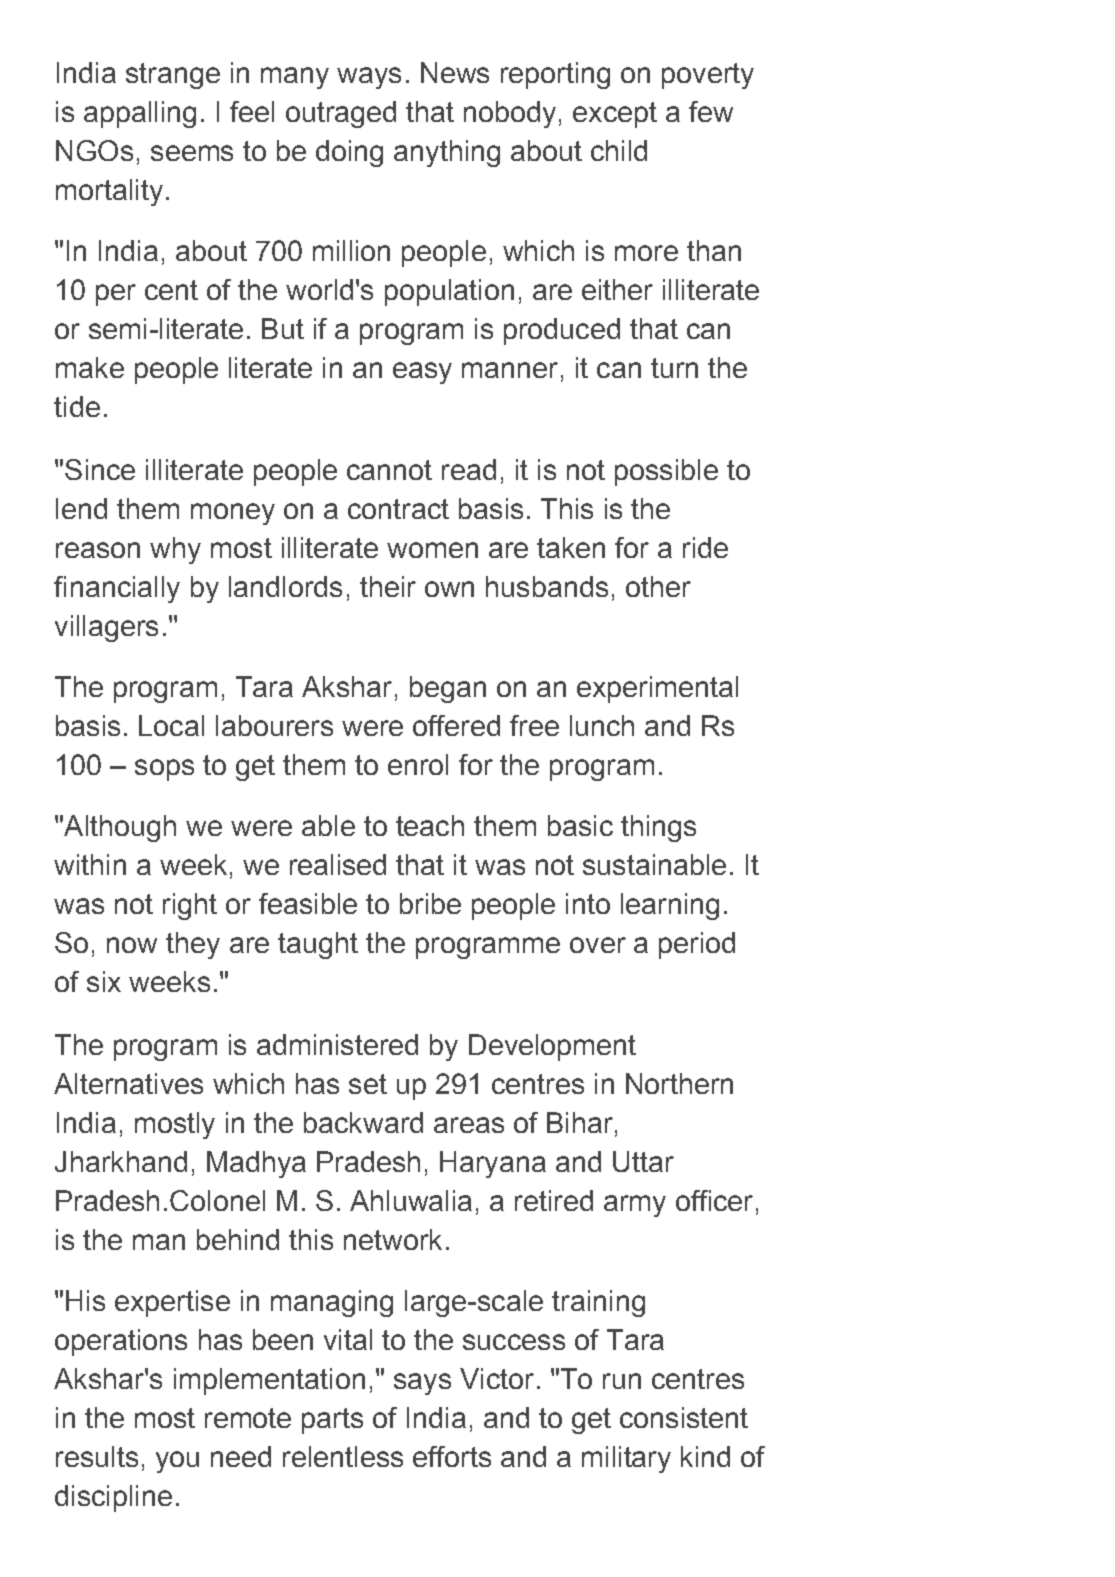 The image size is (1115, 1577). What do you see at coordinates (666, 472) in the screenshot?
I see `possible` at bounding box center [666, 472].
